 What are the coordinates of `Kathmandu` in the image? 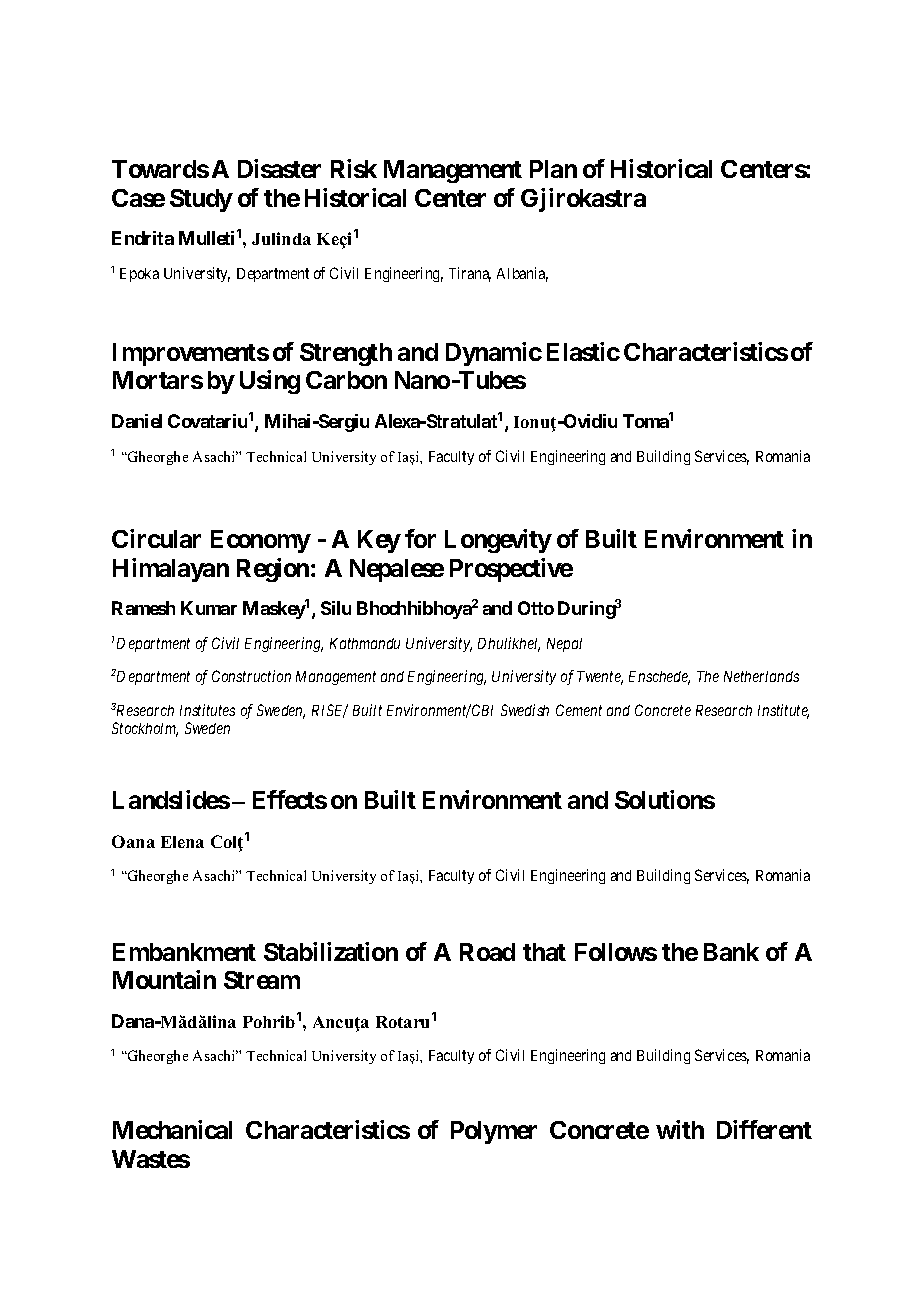 It's located at (365, 643).
